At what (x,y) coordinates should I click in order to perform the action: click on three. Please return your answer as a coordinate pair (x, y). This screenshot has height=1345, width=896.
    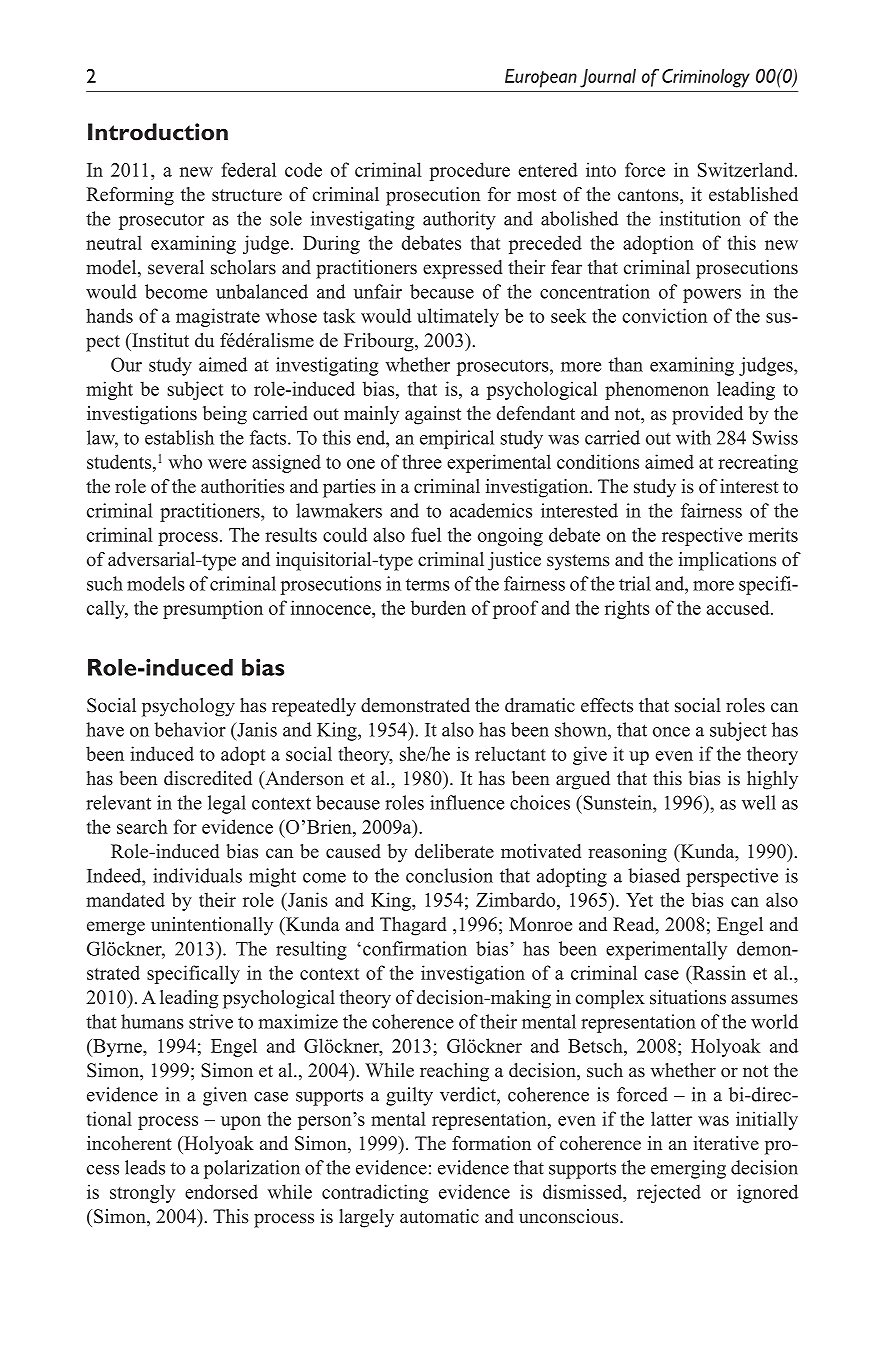
    Looking at the image, I should click on (422, 461).
